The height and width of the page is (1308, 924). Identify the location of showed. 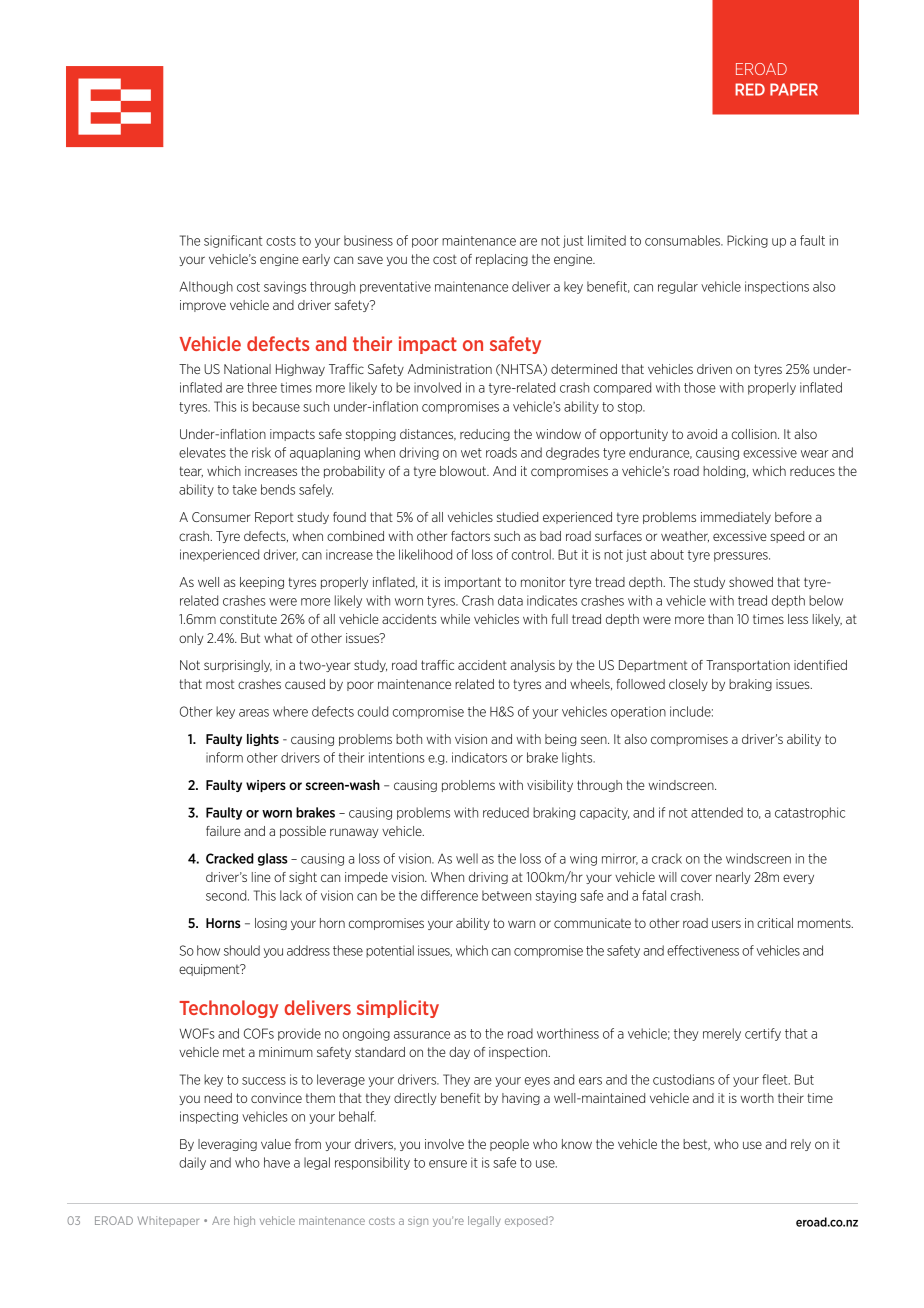
(751, 582).
